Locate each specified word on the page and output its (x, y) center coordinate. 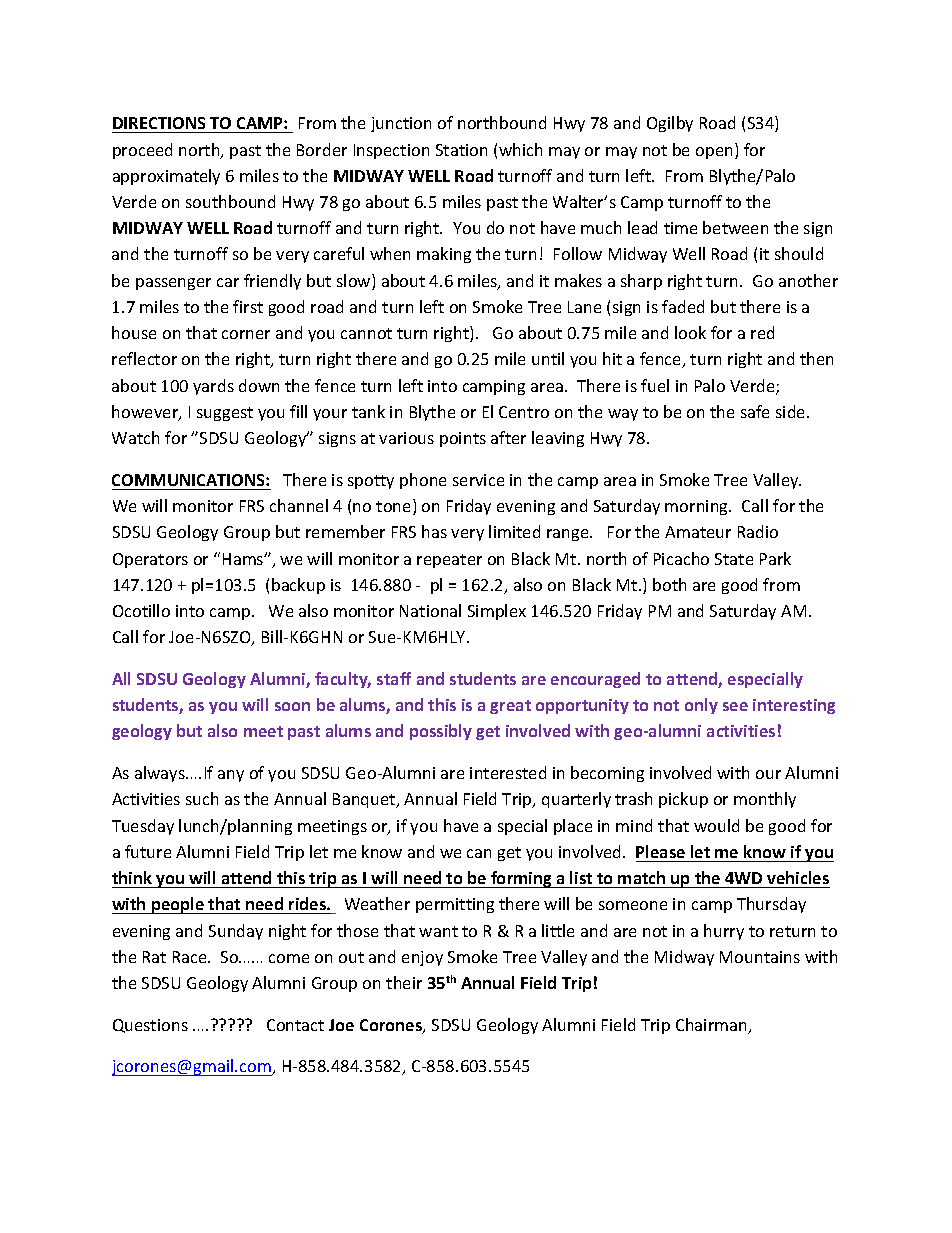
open (714, 153)
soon (292, 706)
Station (461, 150)
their (404, 982)
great (510, 707)
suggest (225, 414)
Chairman (712, 1026)
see (735, 706)
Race (191, 957)
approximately (166, 177)
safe (755, 411)
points (463, 439)
